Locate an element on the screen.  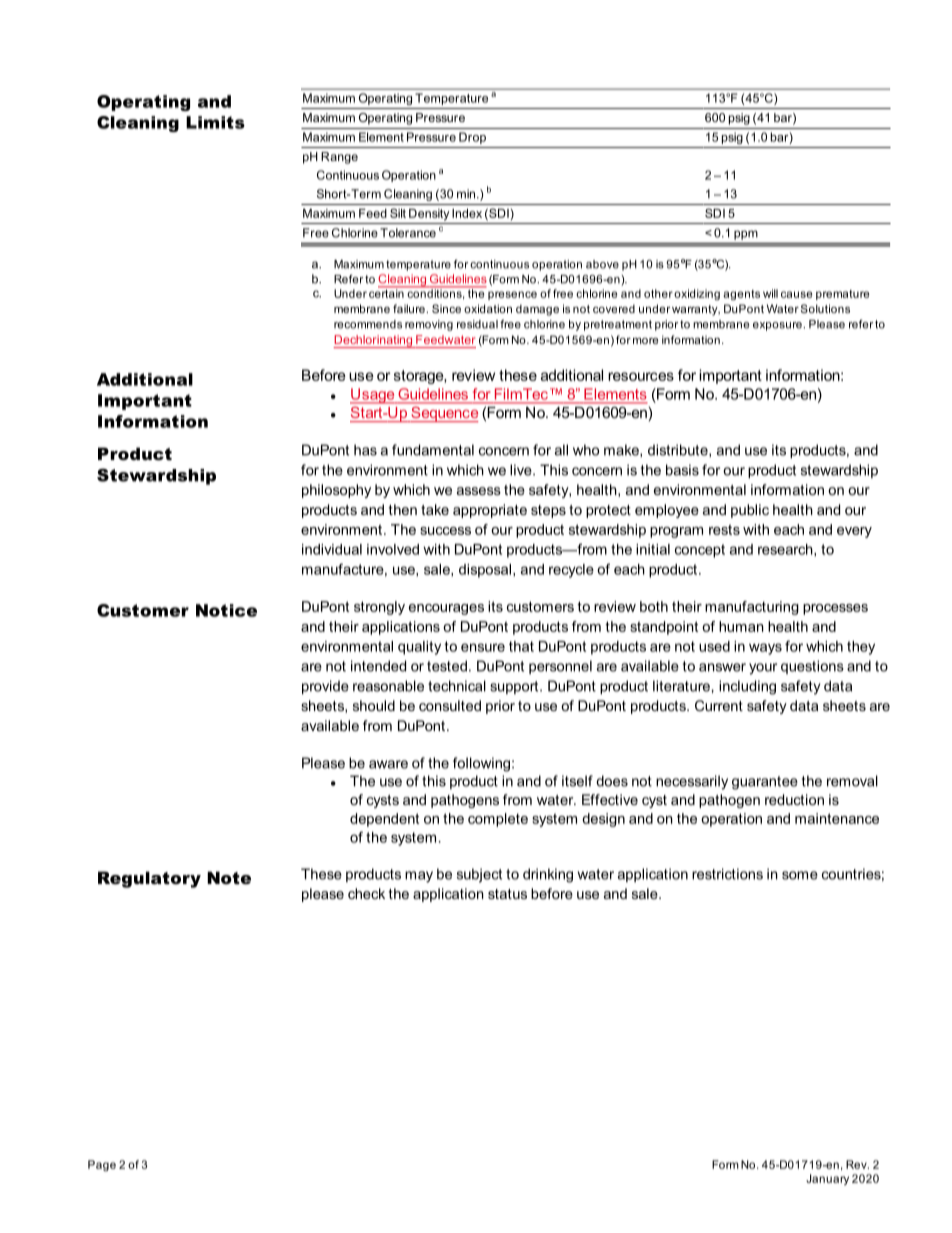
Usage is located at coordinates (373, 396).
